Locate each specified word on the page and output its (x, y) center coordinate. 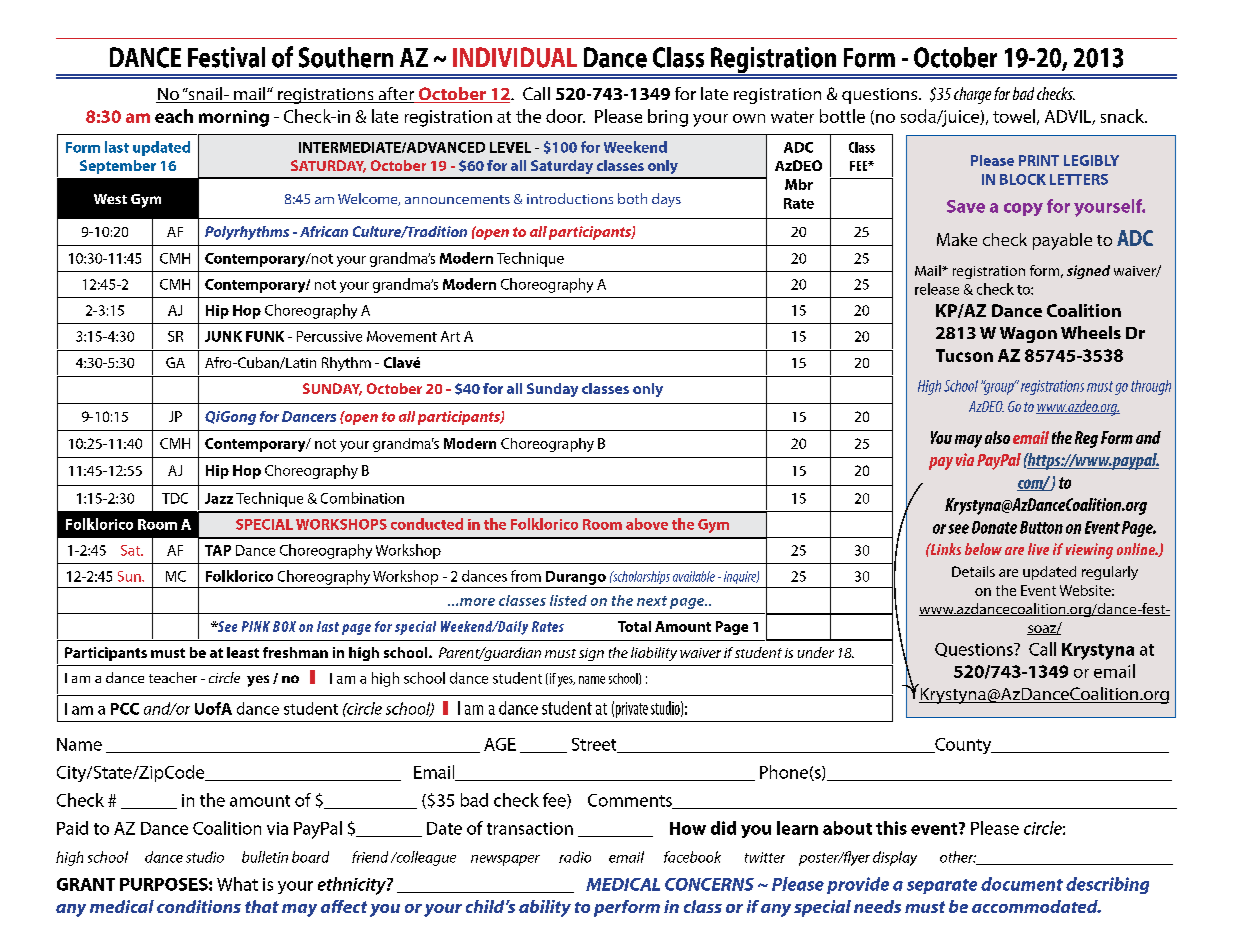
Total (634, 626)
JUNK (223, 336)
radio (575, 857)
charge (972, 95)
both (632, 198)
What (237, 884)
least (243, 652)
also (997, 437)
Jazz (219, 498)
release (937, 289)
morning (234, 118)
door (565, 116)
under (816, 652)
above (647, 524)
